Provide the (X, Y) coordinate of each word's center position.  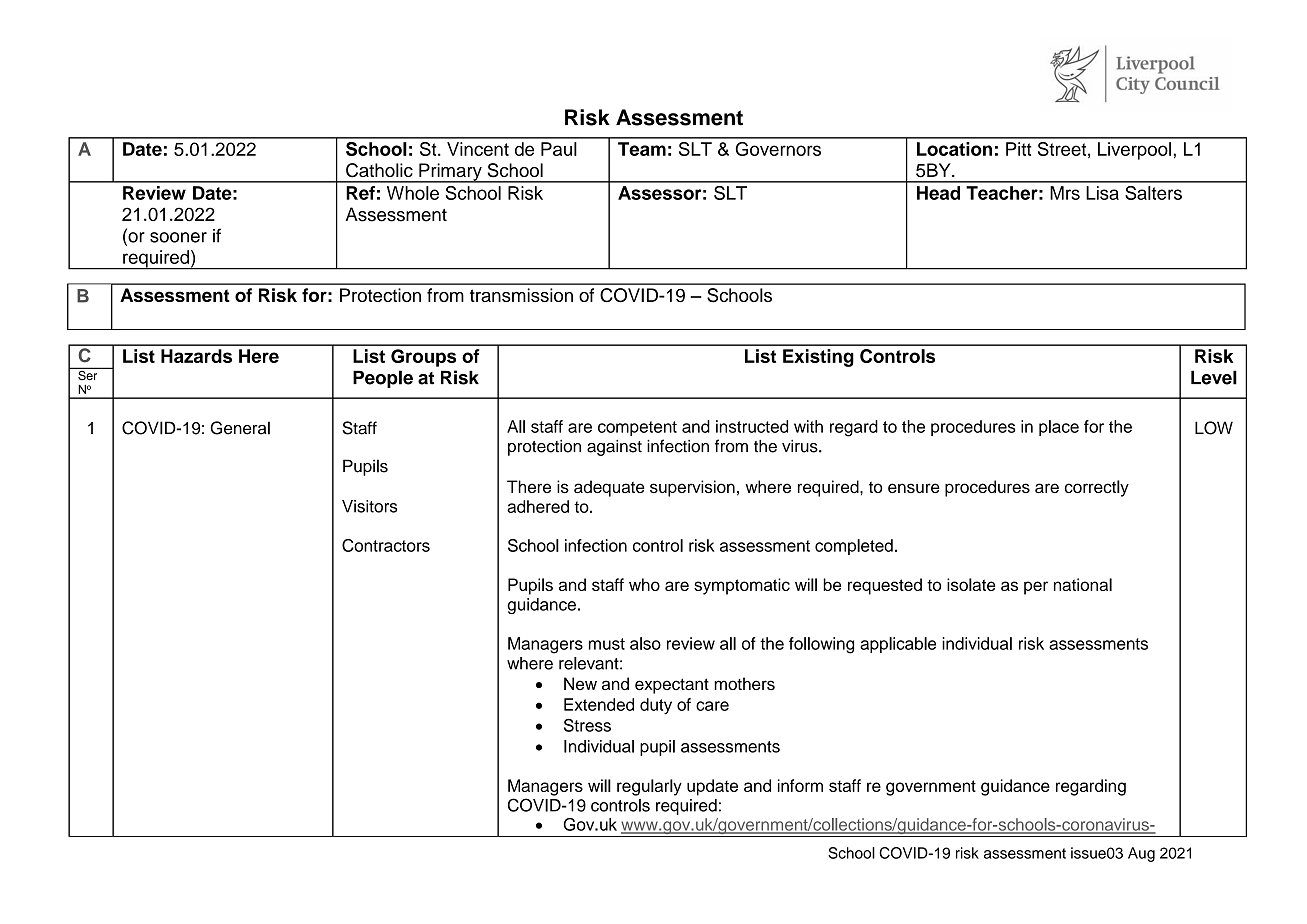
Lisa (1102, 193)
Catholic (379, 170)
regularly (649, 787)
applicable (898, 645)
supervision (692, 488)
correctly (1097, 488)
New (580, 683)
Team (642, 149)
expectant (672, 686)
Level (1214, 377)
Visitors (369, 506)
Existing (818, 358)
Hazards (196, 356)
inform (800, 785)
